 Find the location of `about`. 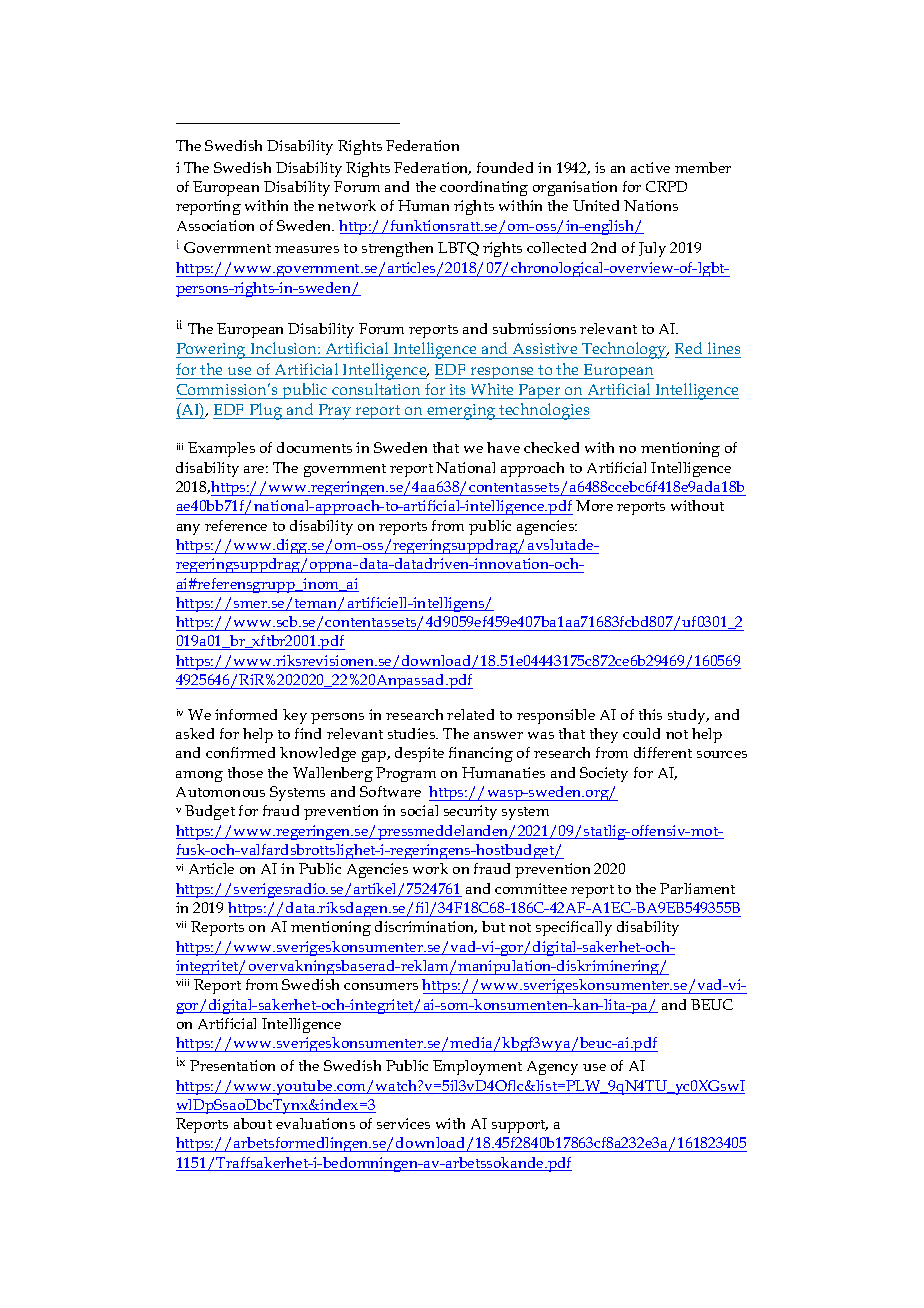

about is located at coordinates (253, 1123).
